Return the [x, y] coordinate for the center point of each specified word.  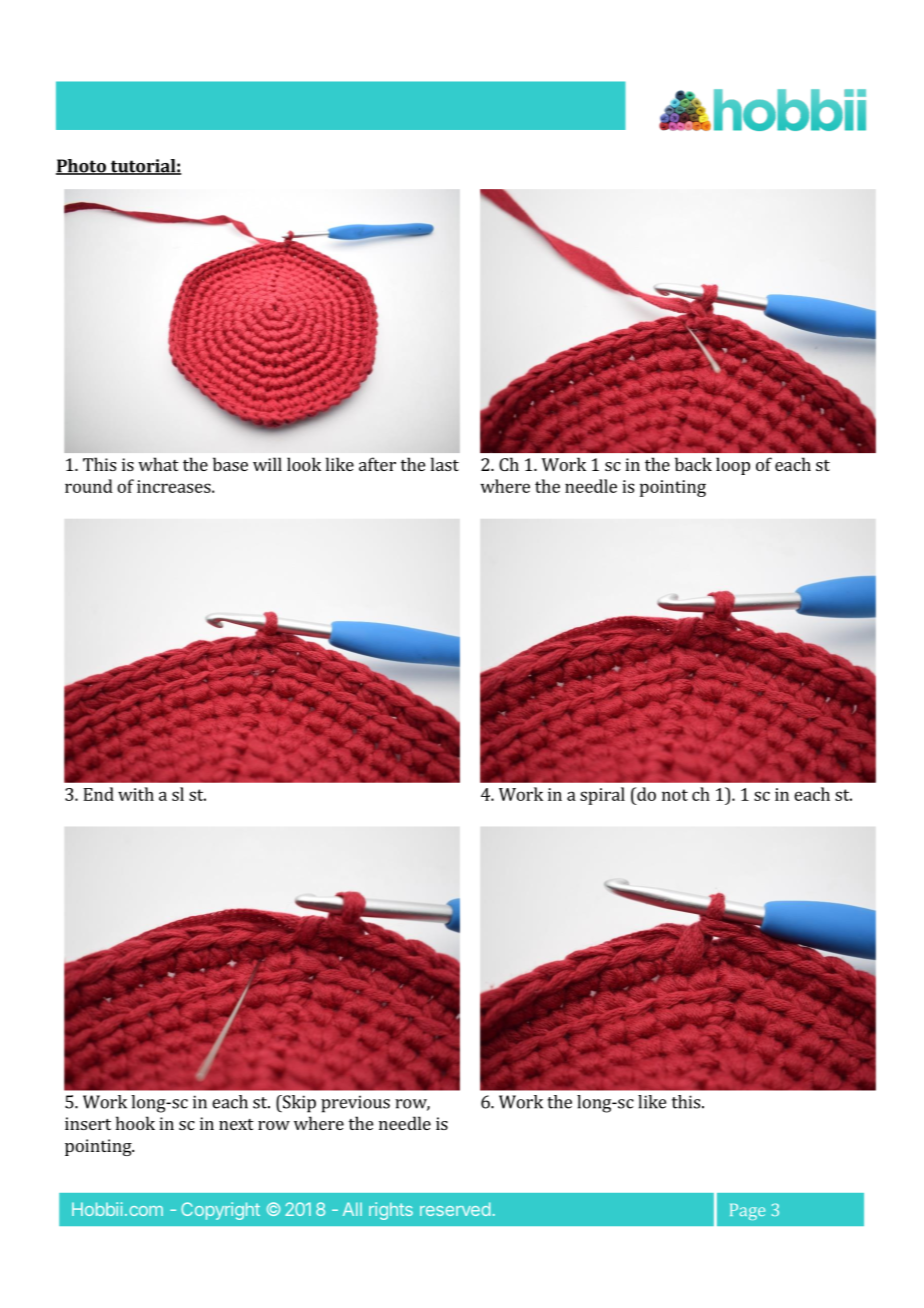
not [675, 795]
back [693, 464]
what [158, 464]
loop [733, 466]
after [377, 464]
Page [747, 1212]
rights [391, 1211]
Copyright [220, 1211]
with [136, 794]
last [445, 464]
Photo [82, 167]
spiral [602, 796]
